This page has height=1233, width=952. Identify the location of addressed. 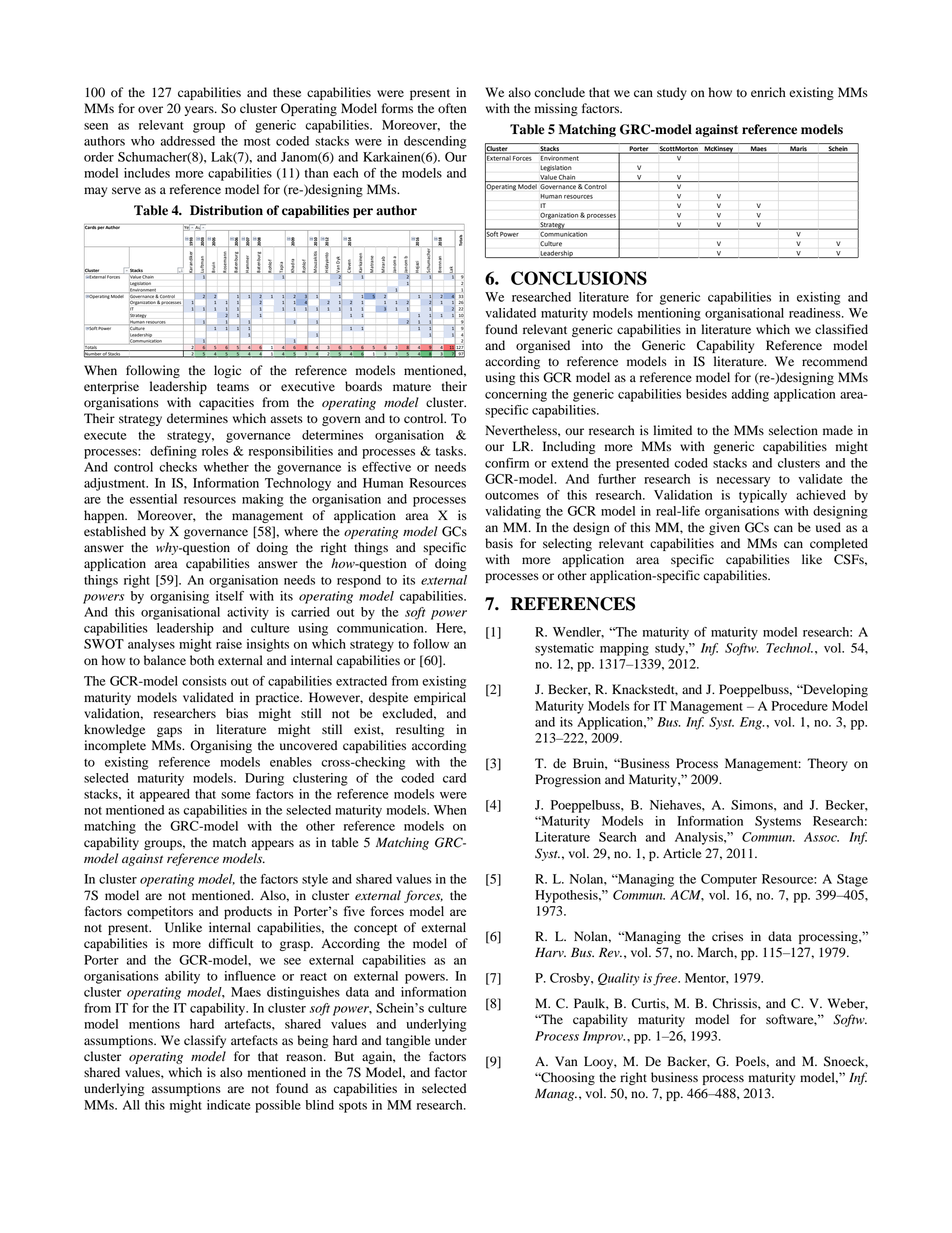
(188, 141).
